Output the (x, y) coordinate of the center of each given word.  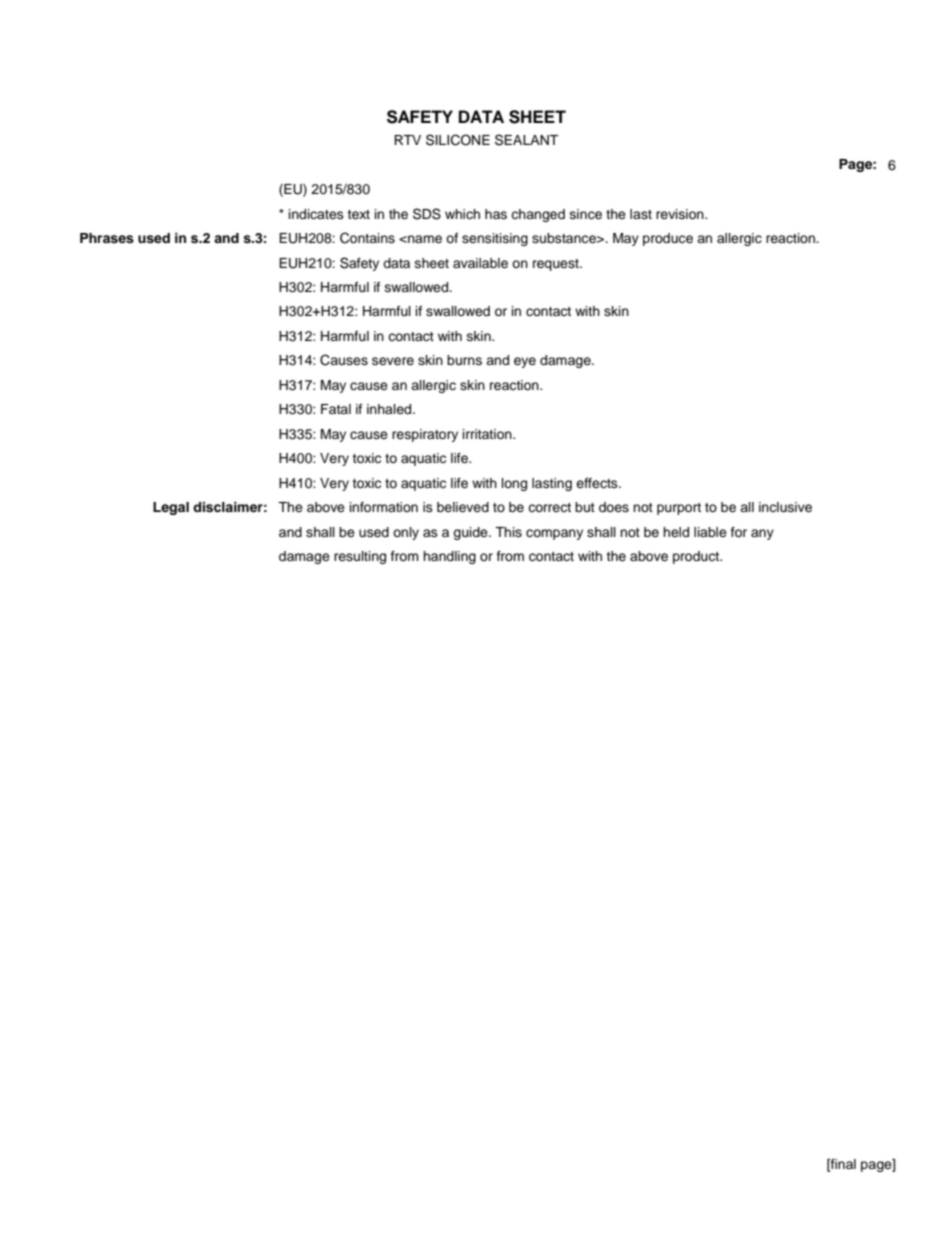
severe (393, 361)
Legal (171, 508)
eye (525, 362)
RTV (407, 140)
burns (464, 360)
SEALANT (526, 140)
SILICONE (458, 140)
